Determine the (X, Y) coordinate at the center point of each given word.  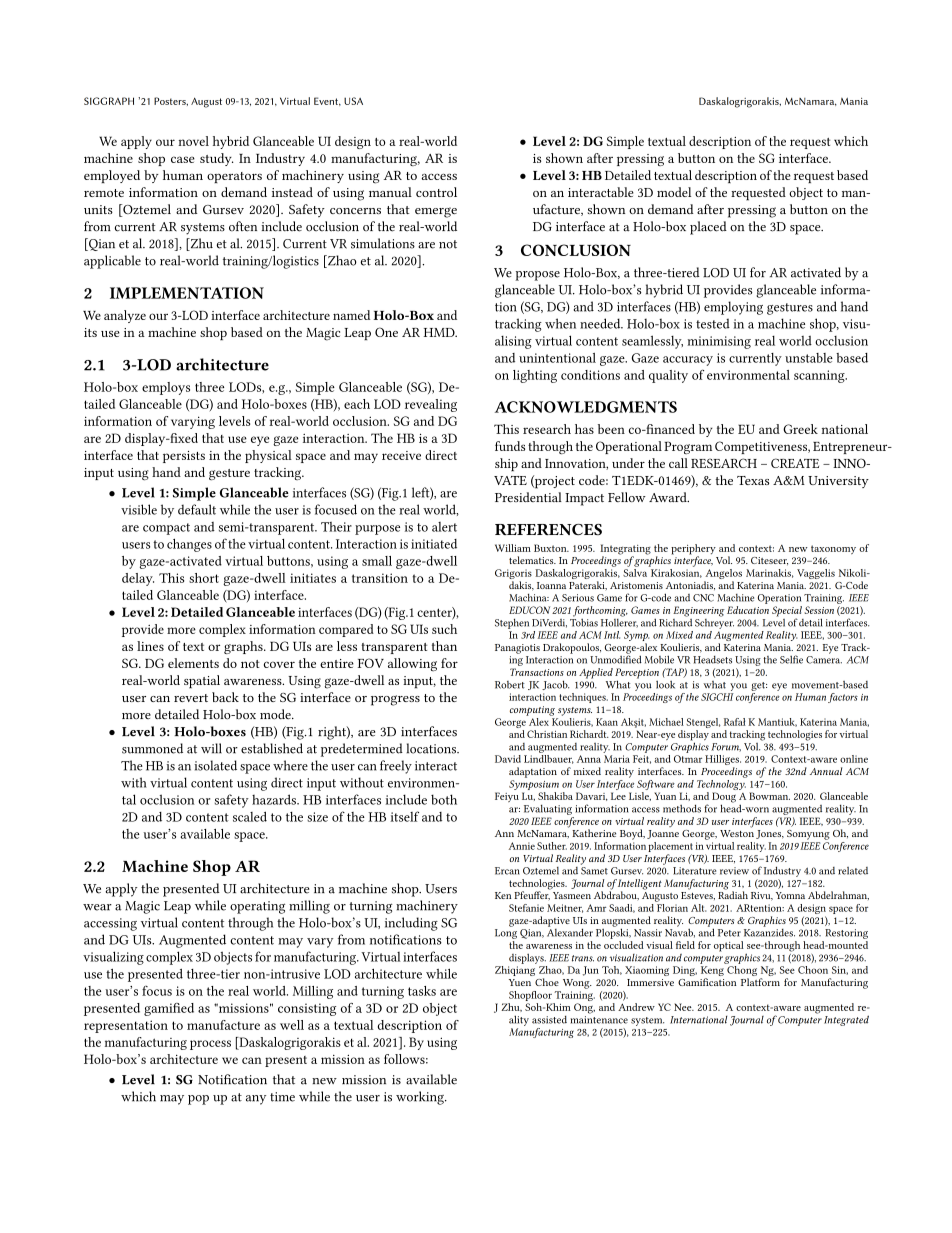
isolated (215, 765)
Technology (722, 783)
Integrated (846, 1020)
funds (510, 446)
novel (193, 141)
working (421, 1098)
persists (184, 457)
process (210, 1045)
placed (708, 228)
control (436, 192)
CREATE (795, 463)
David (508, 759)
